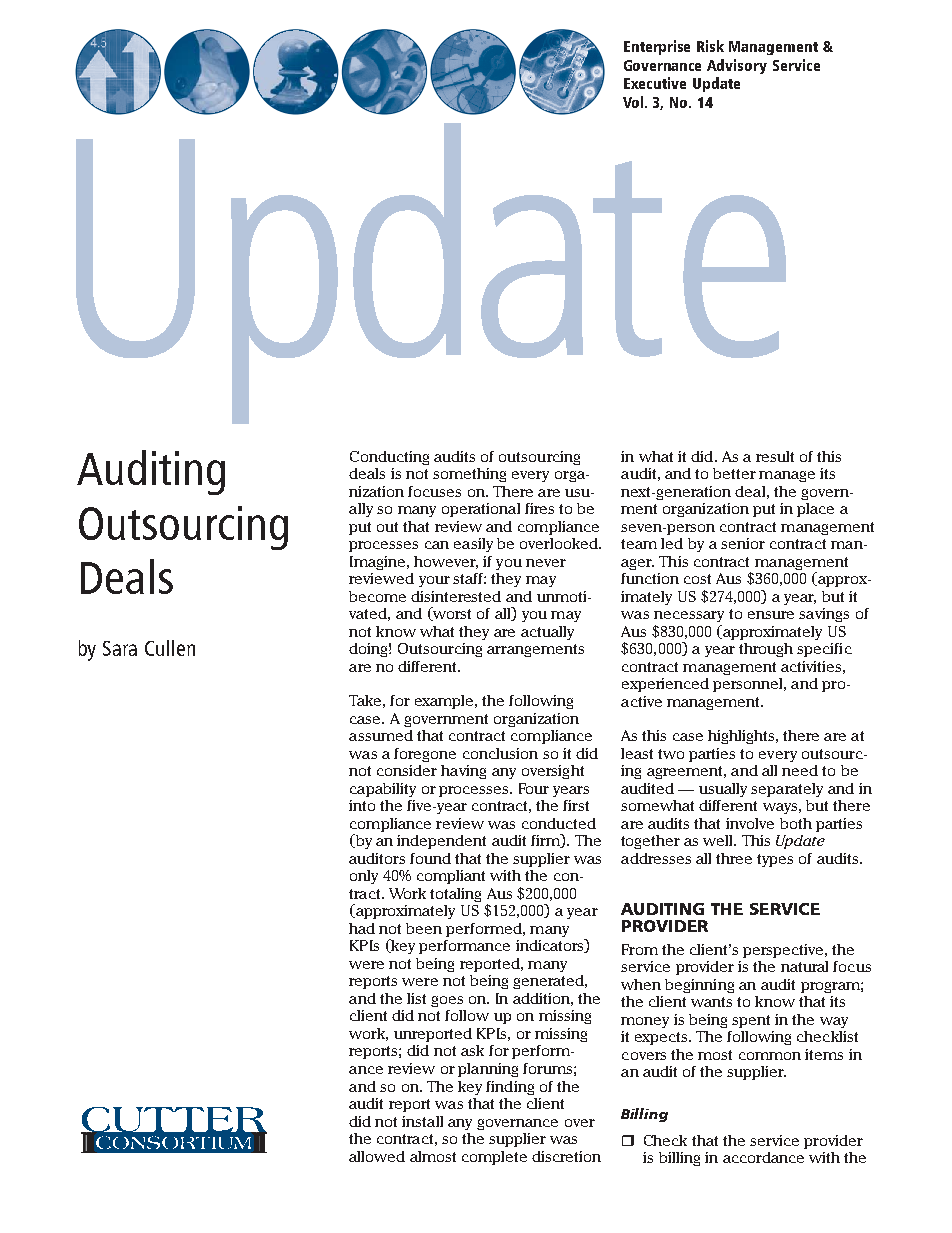 The height and width of the screenshot is (1233, 952). Describe the element at coordinates (469, 475) in the screenshot. I see `something` at that location.
